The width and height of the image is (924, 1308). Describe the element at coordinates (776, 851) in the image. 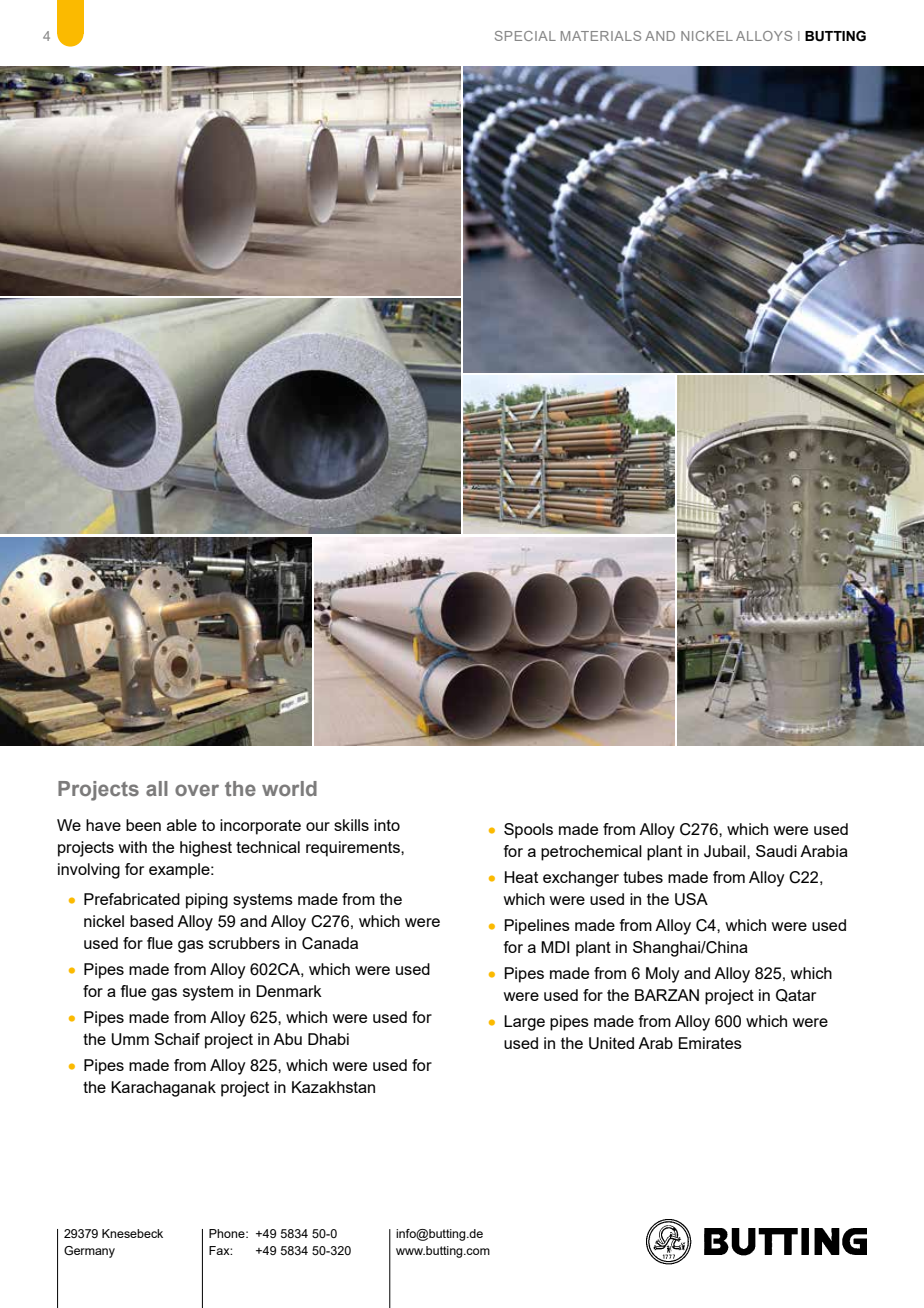

I see `Saudi` at that location.
